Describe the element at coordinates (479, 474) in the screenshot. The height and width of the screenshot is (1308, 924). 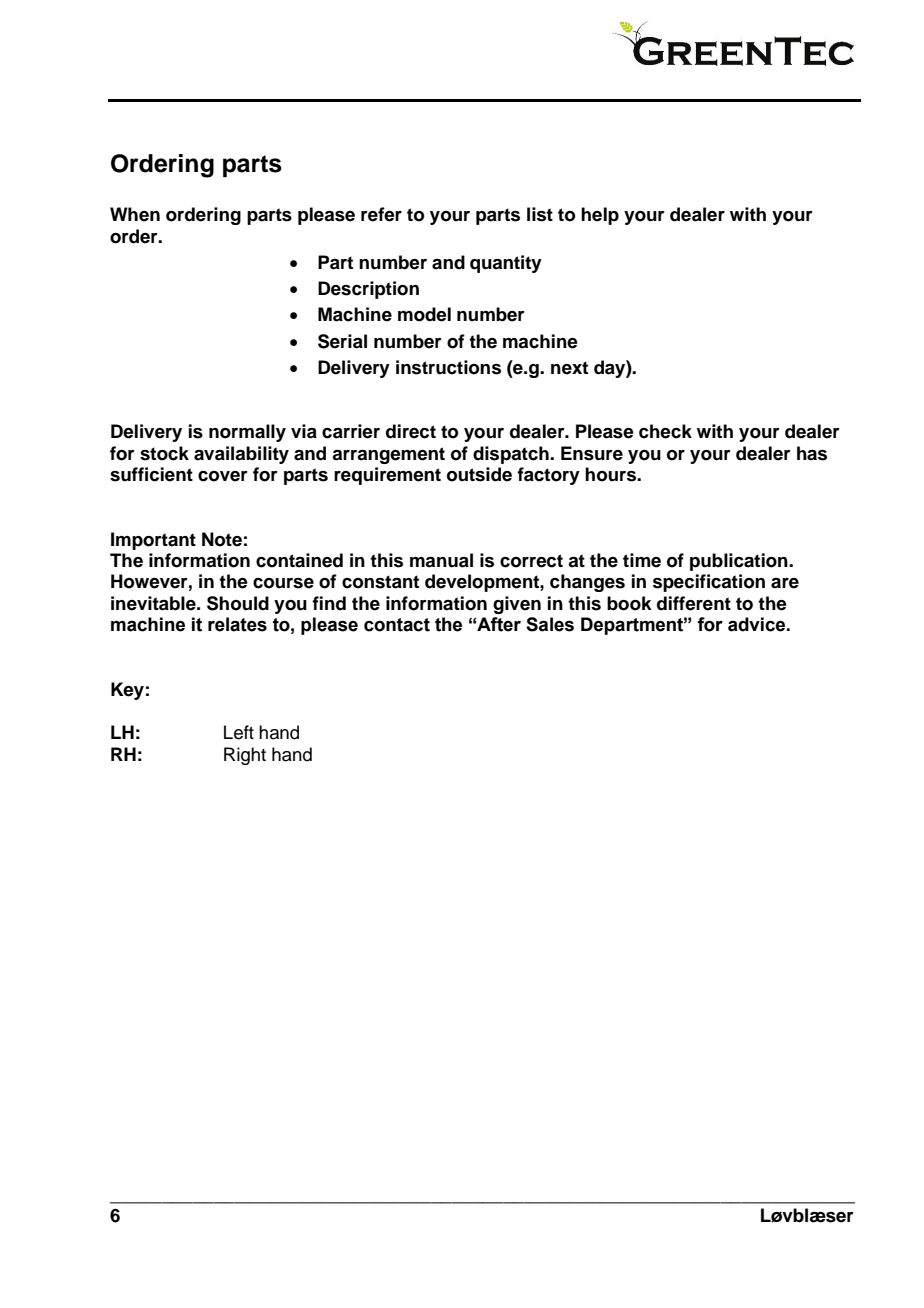
I see `outside` at that location.
